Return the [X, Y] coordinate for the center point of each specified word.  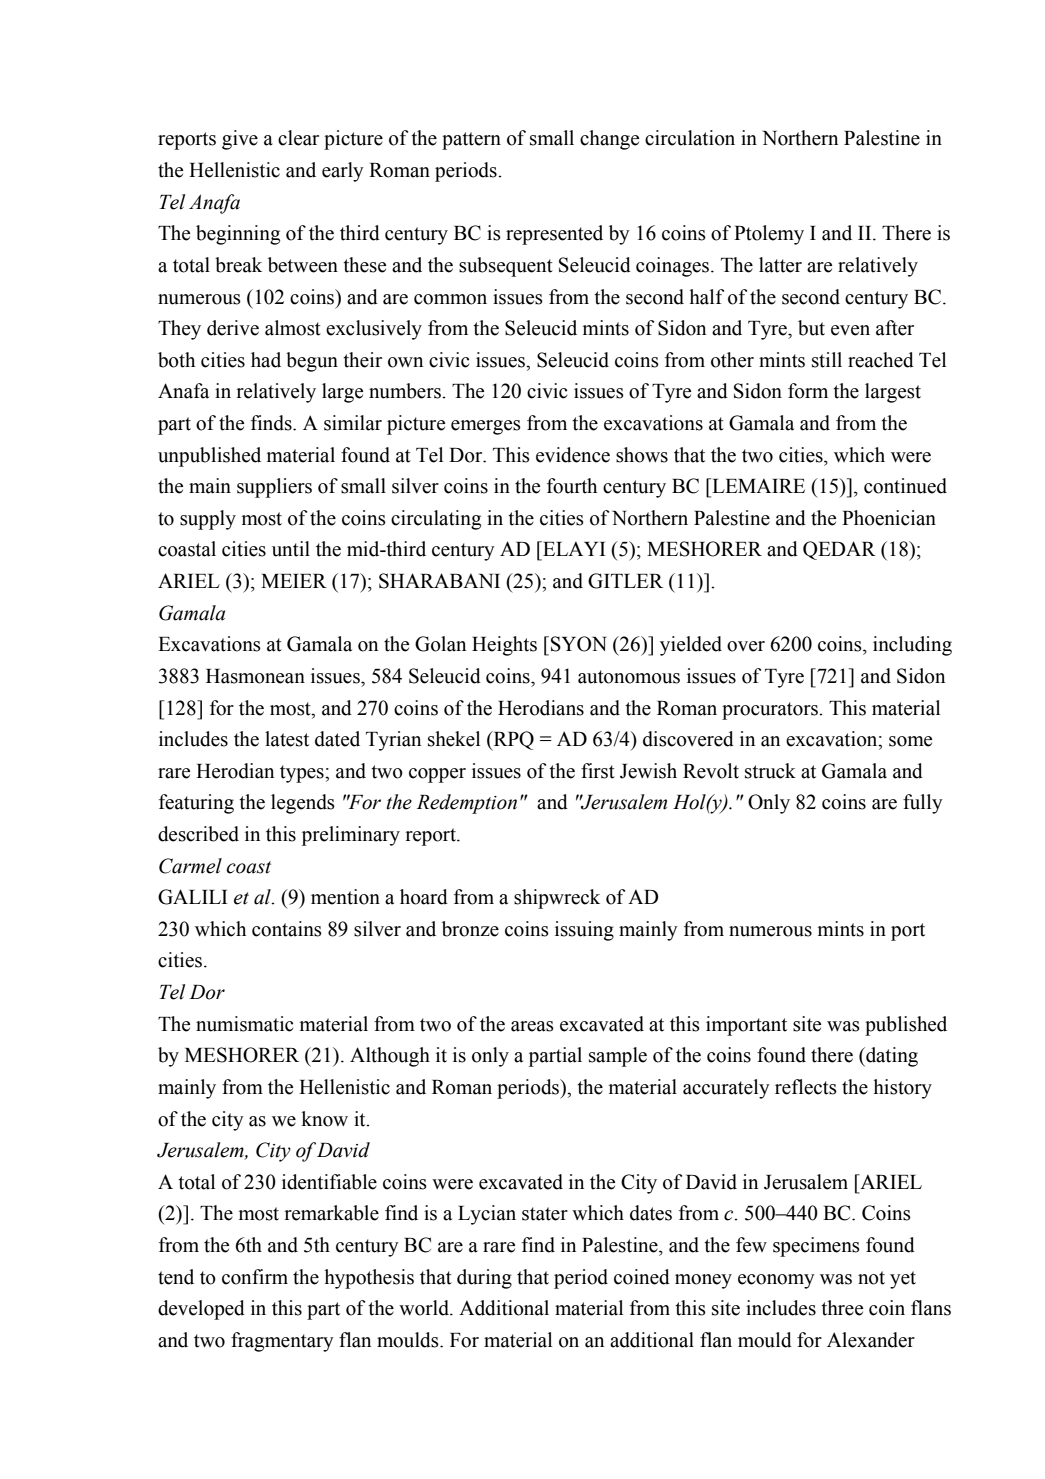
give [240, 140]
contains [287, 929]
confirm [255, 1277]
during [484, 1279]
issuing [584, 931]
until [291, 549]
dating [891, 1057]
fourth [572, 486]
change [609, 140]
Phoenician [889, 518]
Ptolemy [769, 235]
